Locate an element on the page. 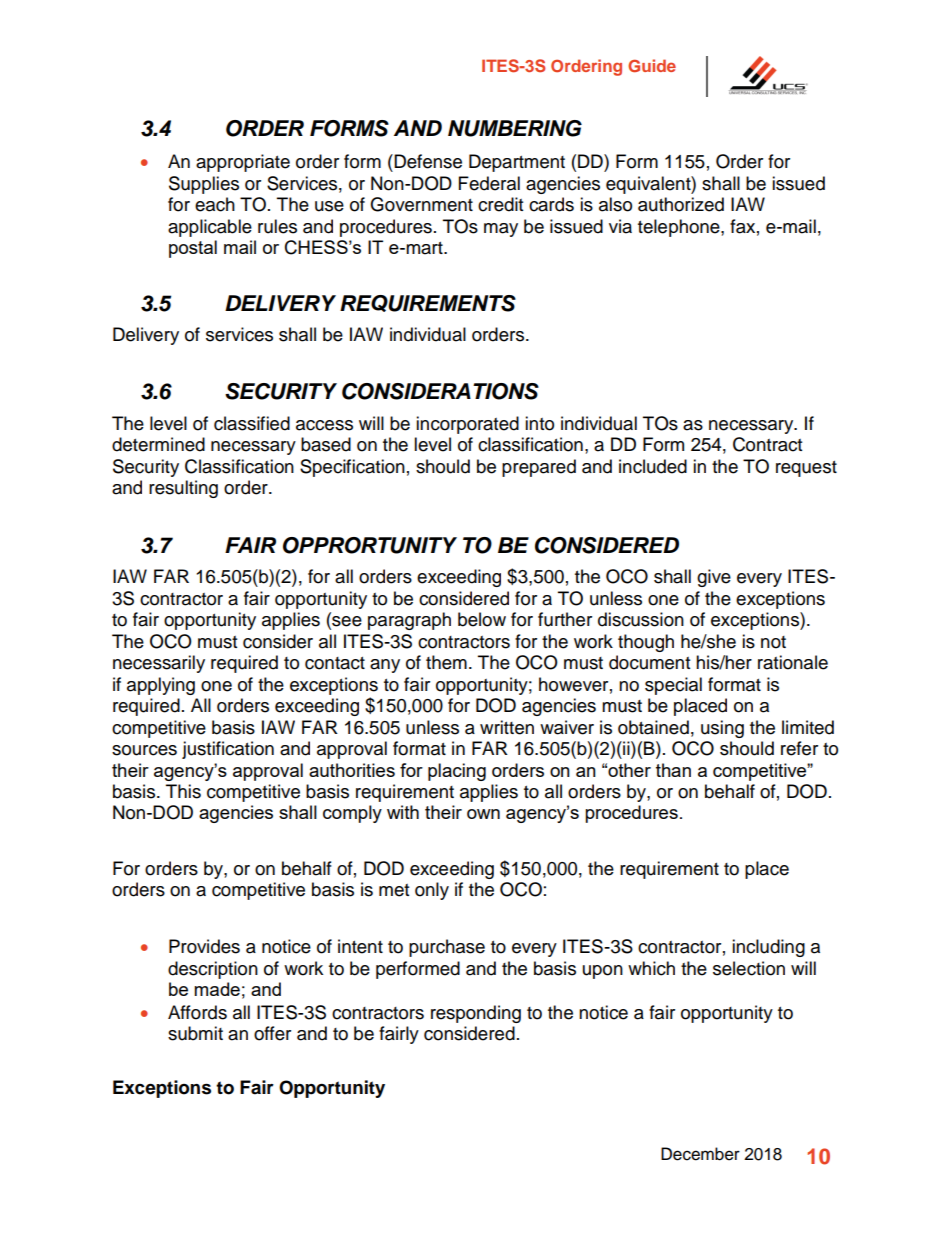 The width and height of the page is (952, 1233). incorporated is located at coordinates (467, 425).
